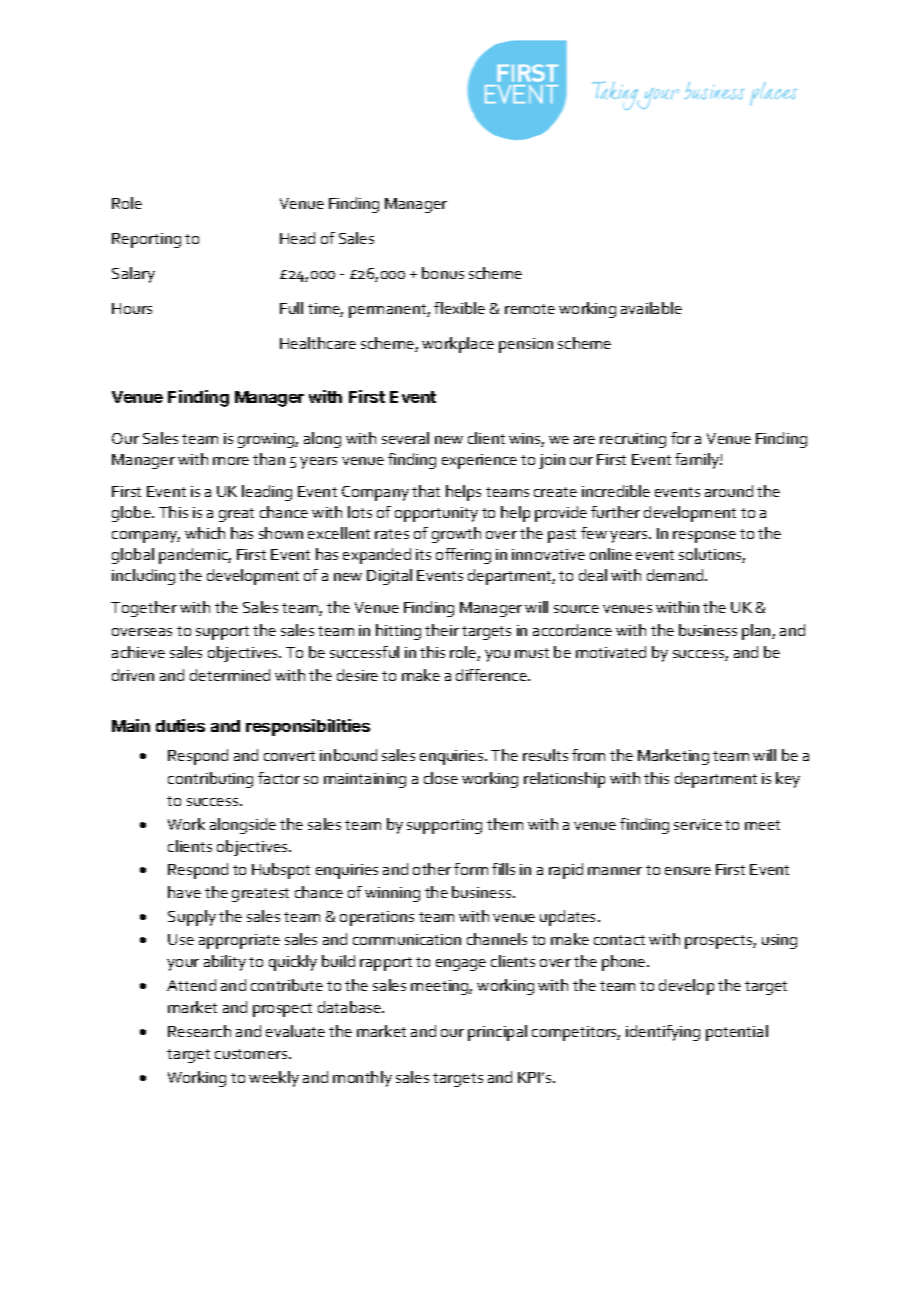  What do you see at coordinates (184, 892) in the document?
I see `have` at bounding box center [184, 892].
